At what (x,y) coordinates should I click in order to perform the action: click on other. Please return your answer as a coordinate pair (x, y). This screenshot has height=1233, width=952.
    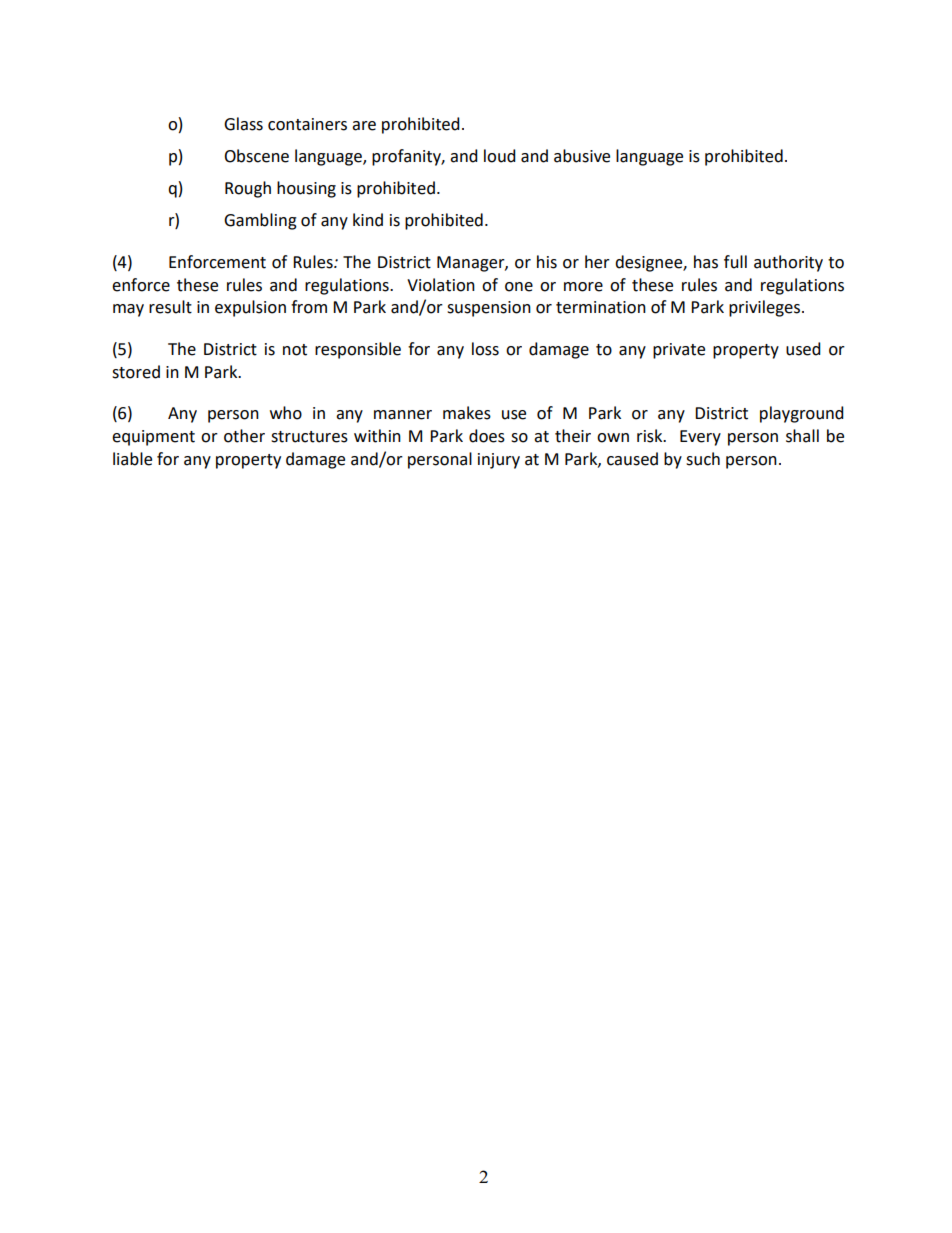
    Looking at the image, I should click on (244, 436).
